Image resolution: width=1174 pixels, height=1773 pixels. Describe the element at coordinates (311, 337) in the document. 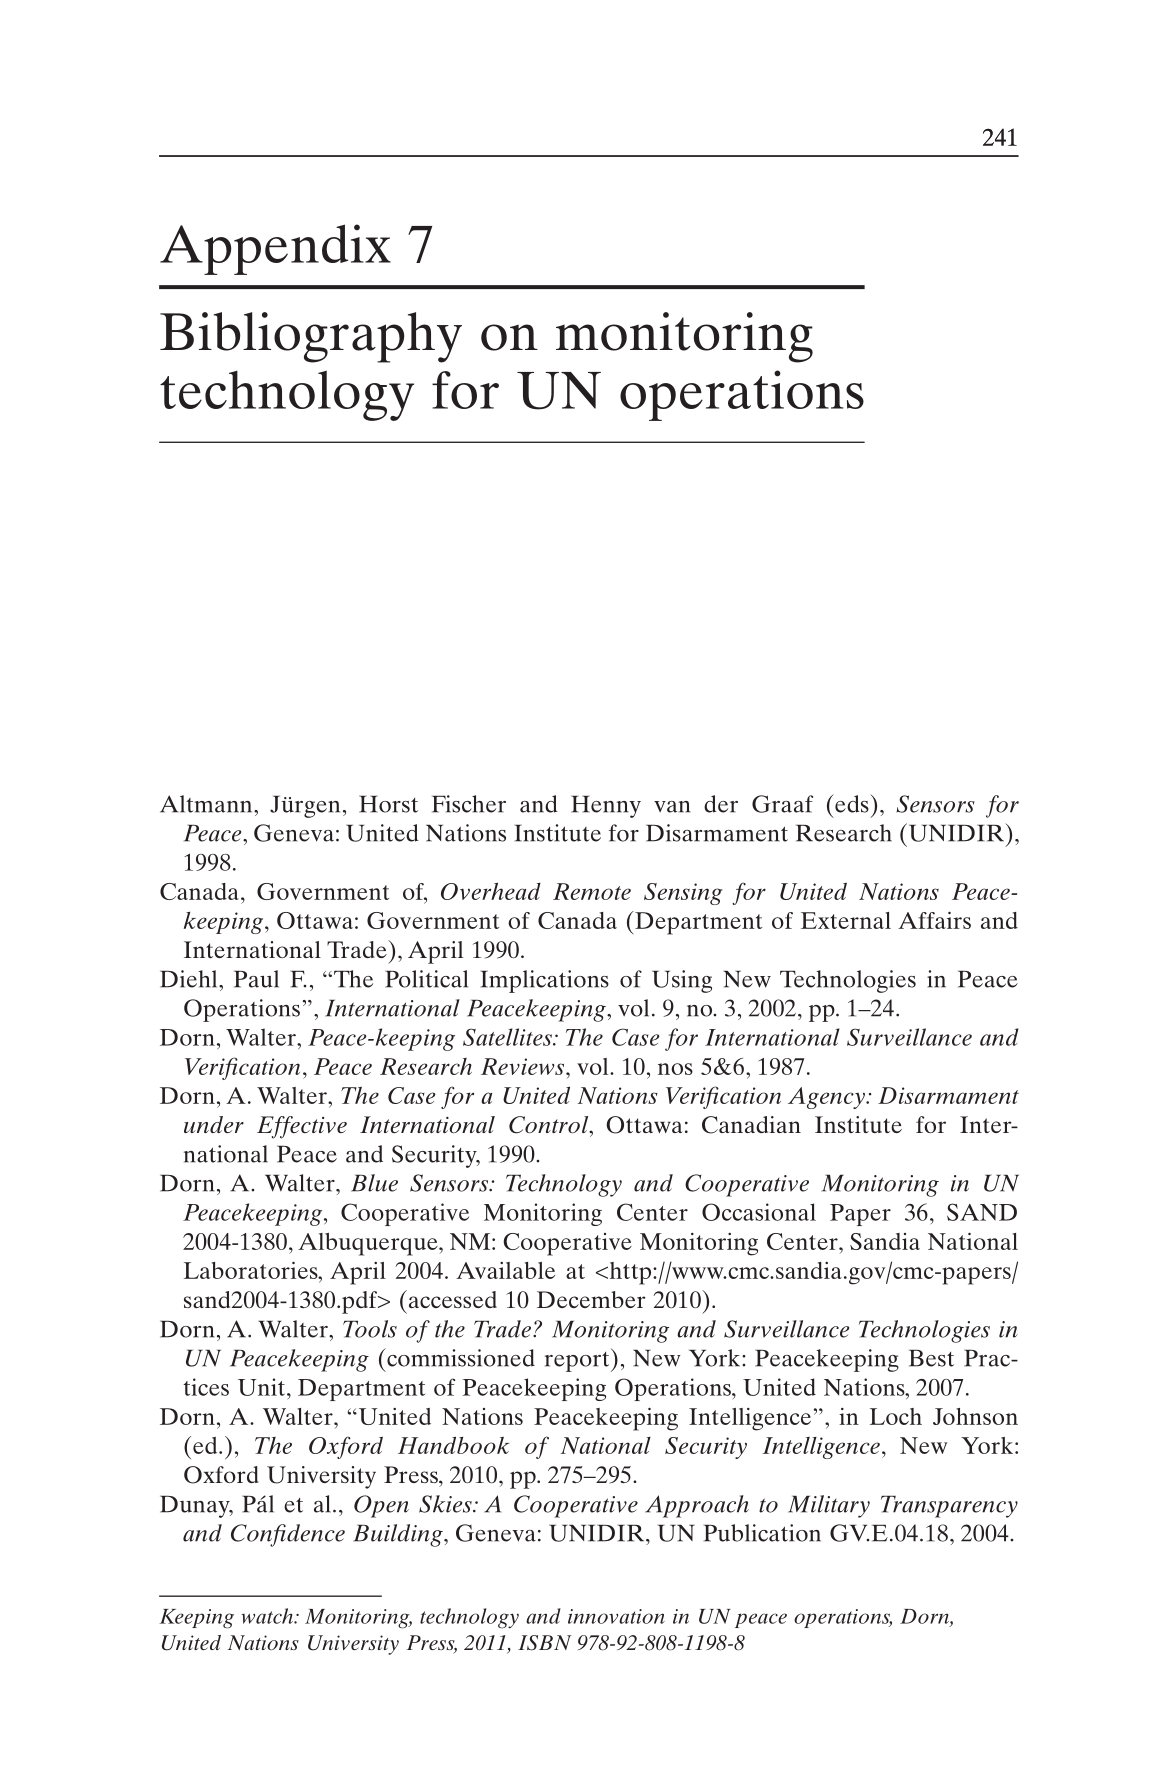

I see `Bibliography` at that location.
